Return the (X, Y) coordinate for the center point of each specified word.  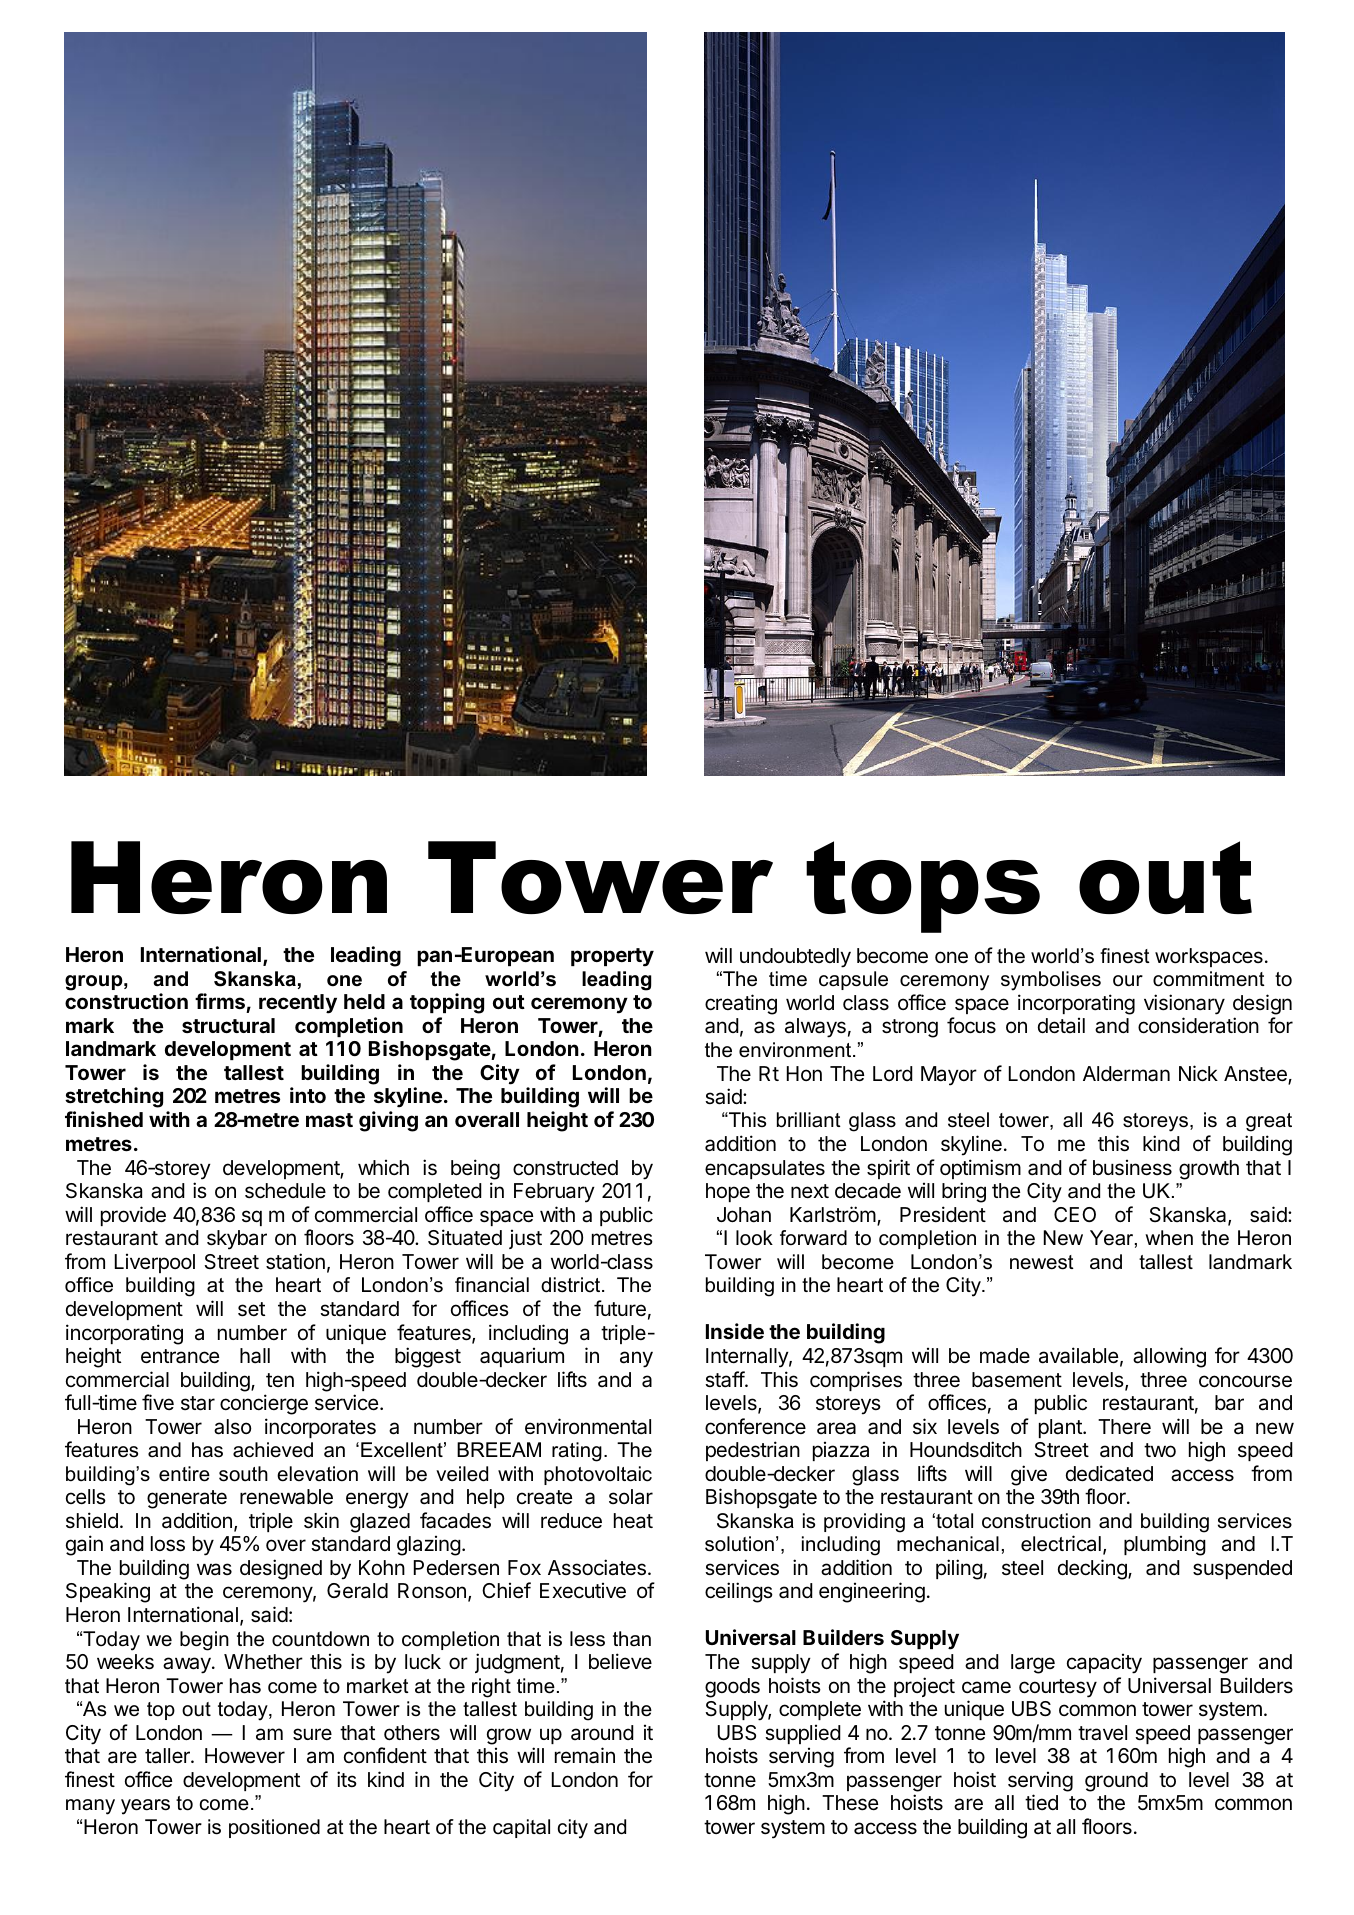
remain (585, 1755)
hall (255, 1356)
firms (220, 1001)
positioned (274, 1828)
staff (725, 1379)
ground (1116, 1782)
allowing (1169, 1357)
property (612, 957)
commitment (1209, 979)
